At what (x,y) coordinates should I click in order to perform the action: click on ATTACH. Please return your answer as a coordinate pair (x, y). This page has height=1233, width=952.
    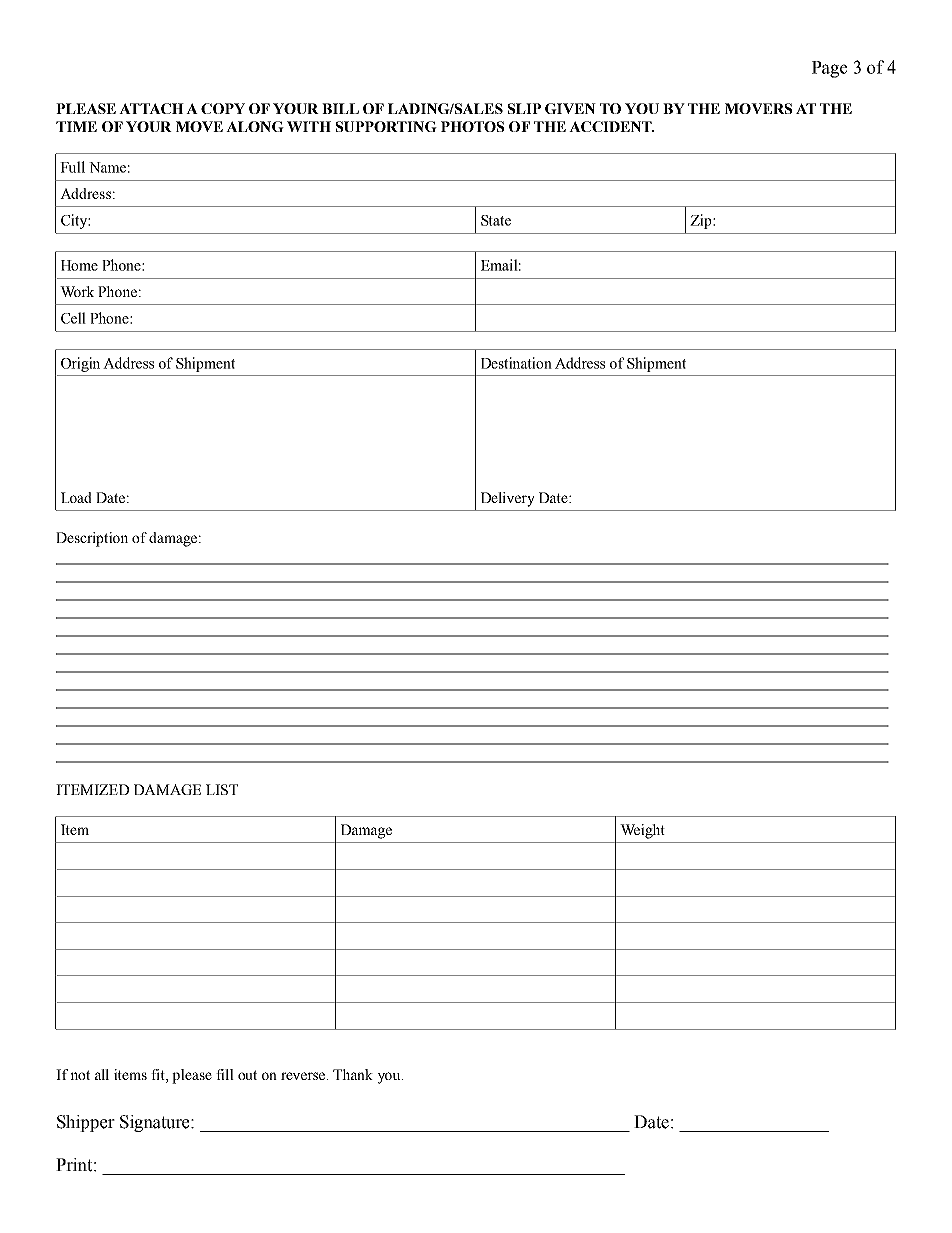
    Looking at the image, I should click on (151, 108).
